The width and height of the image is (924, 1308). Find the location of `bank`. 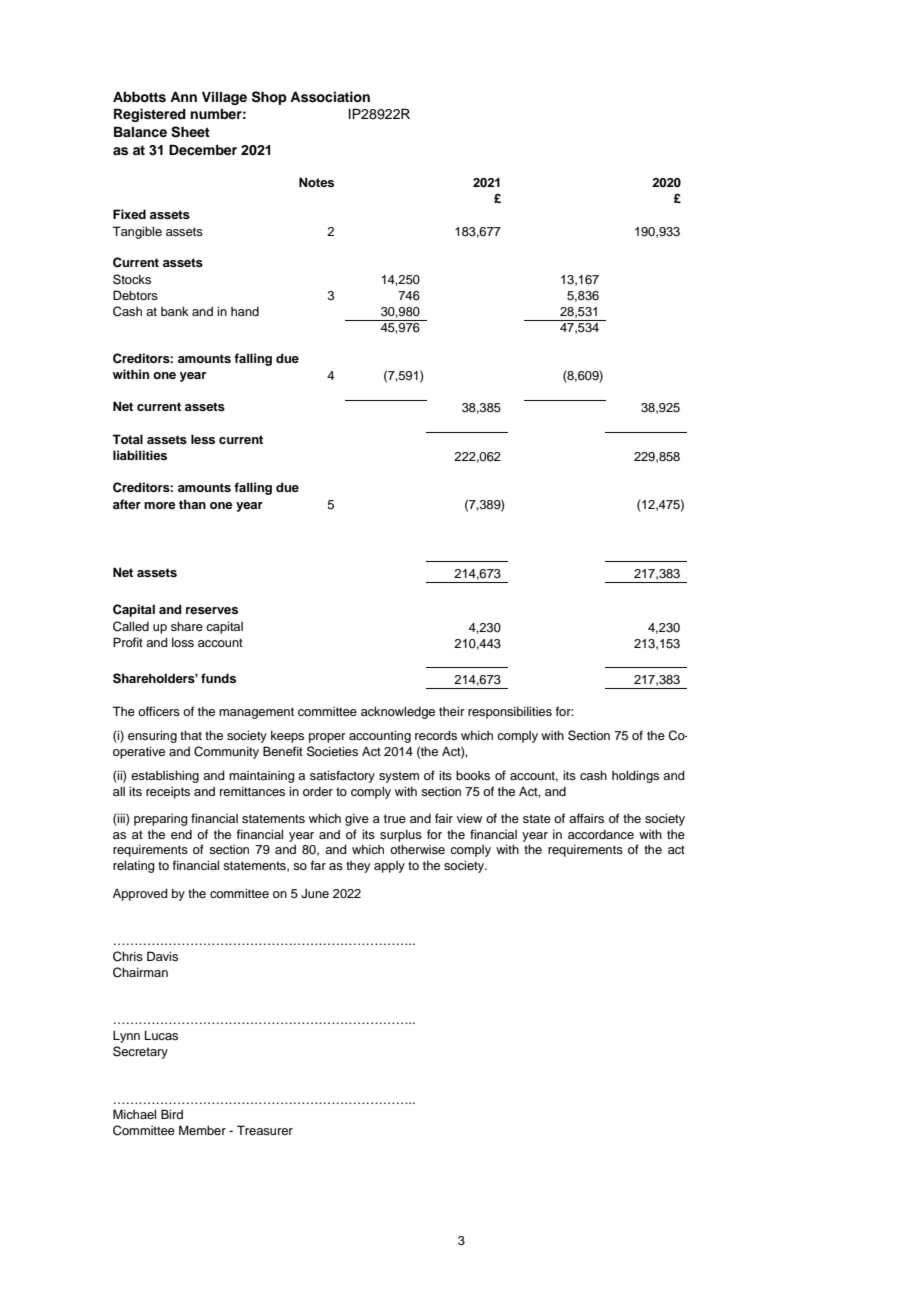

bank is located at coordinates (175, 311).
